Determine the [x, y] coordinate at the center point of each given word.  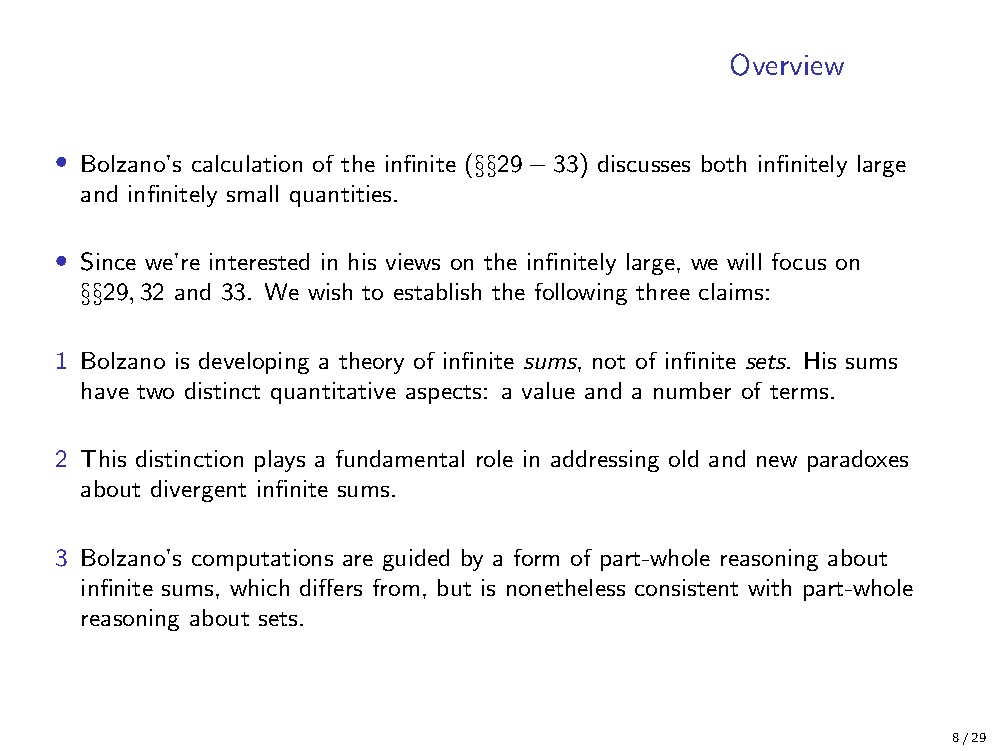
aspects [443, 394]
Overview [787, 64]
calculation [247, 163]
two [155, 392]
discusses [644, 163]
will [744, 261]
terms [799, 392]
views [413, 261]
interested [259, 261]
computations [262, 560]
